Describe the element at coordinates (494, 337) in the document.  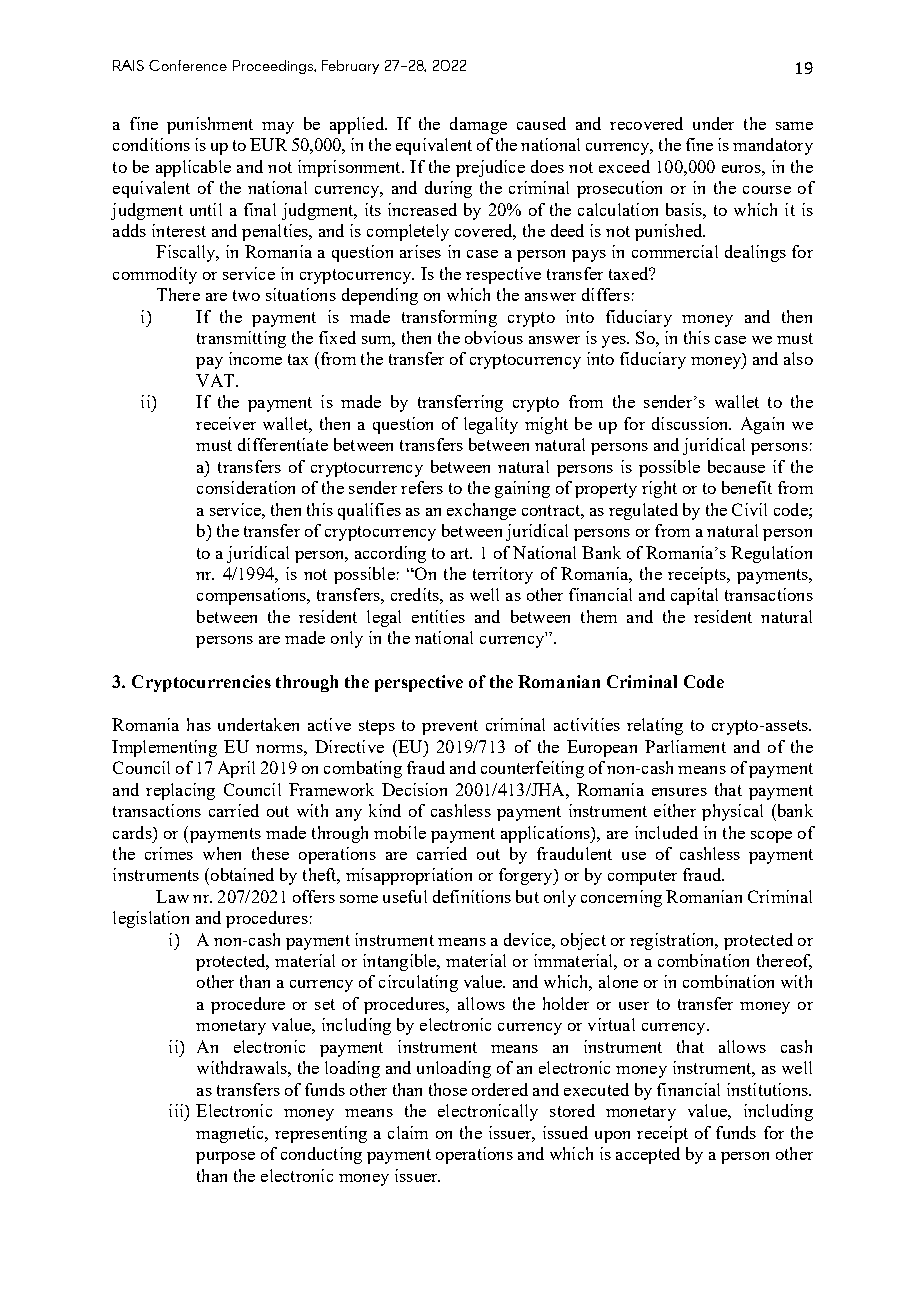
I see `obvious` at that location.
